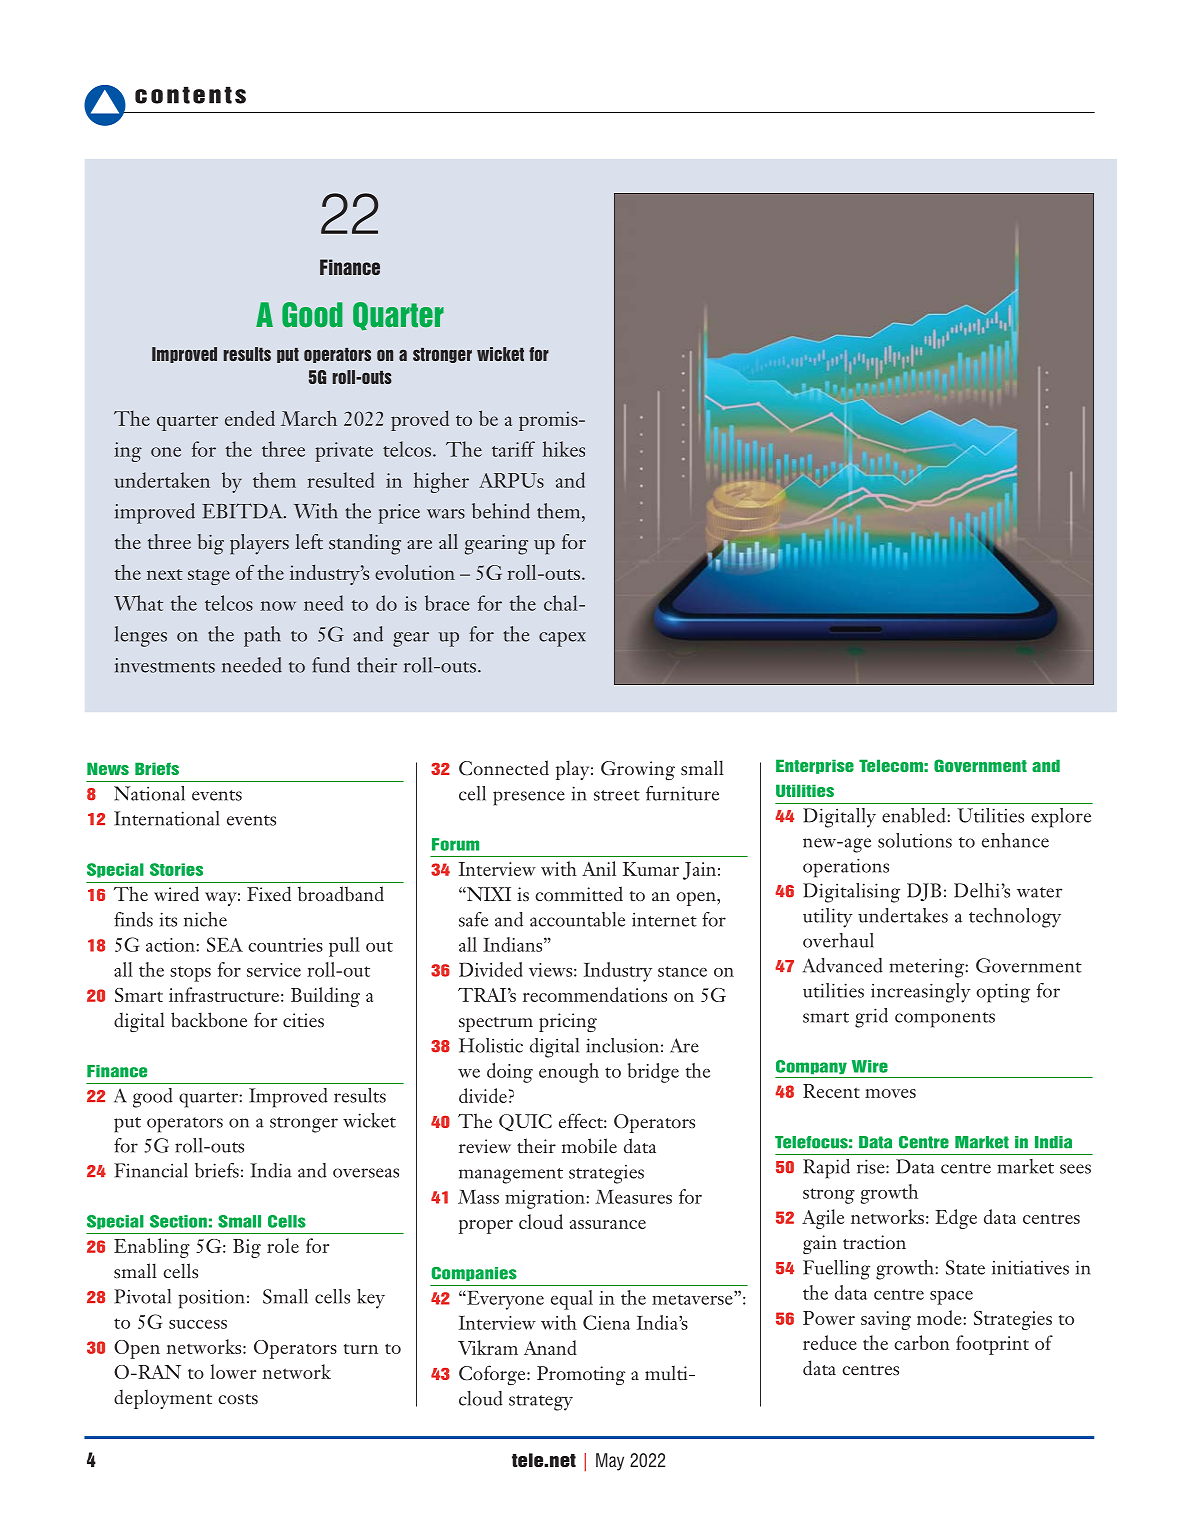 The width and height of the screenshot is (1179, 1525). I want to click on enabled, so click(915, 815).
